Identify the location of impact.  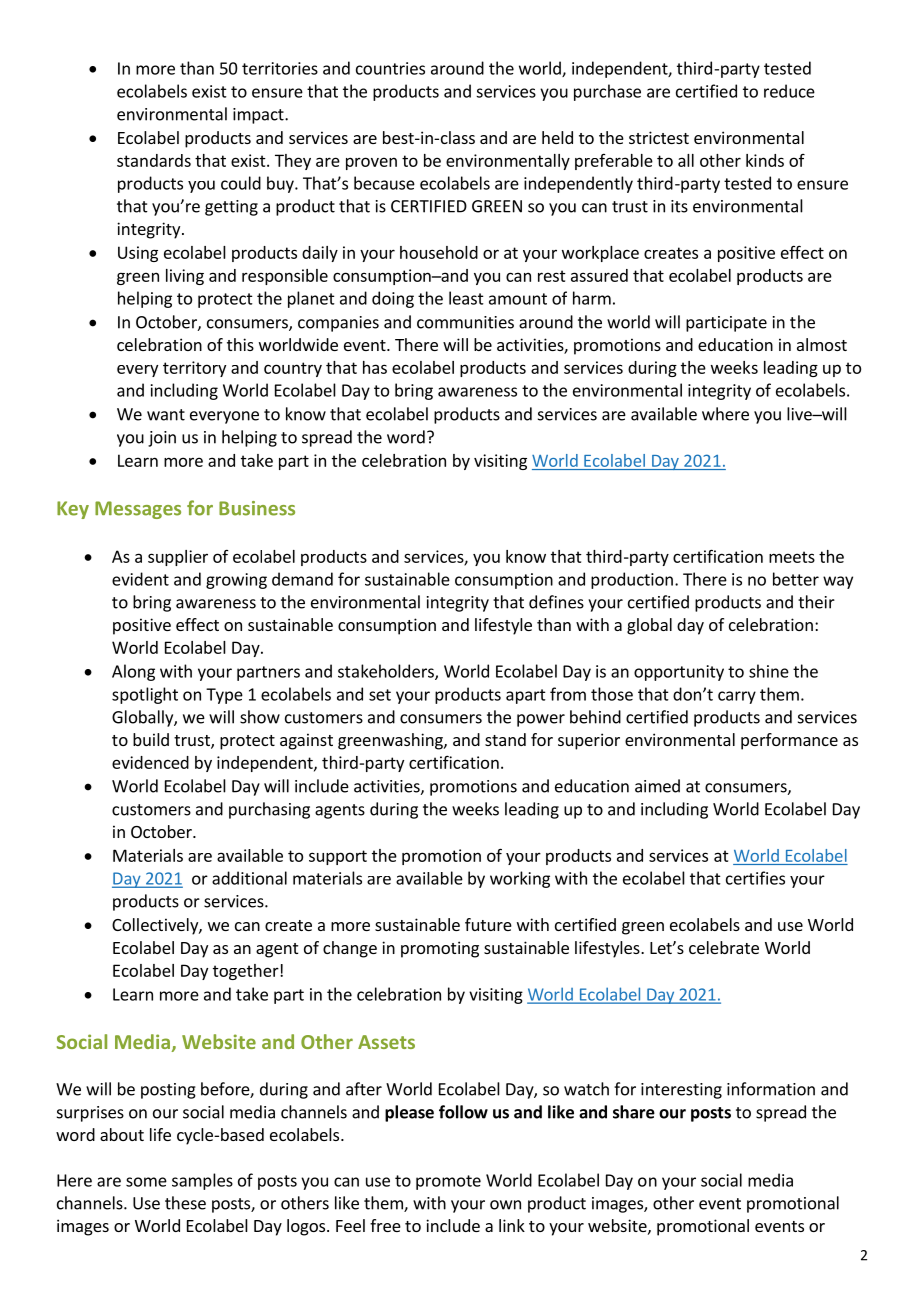
(259, 116).
